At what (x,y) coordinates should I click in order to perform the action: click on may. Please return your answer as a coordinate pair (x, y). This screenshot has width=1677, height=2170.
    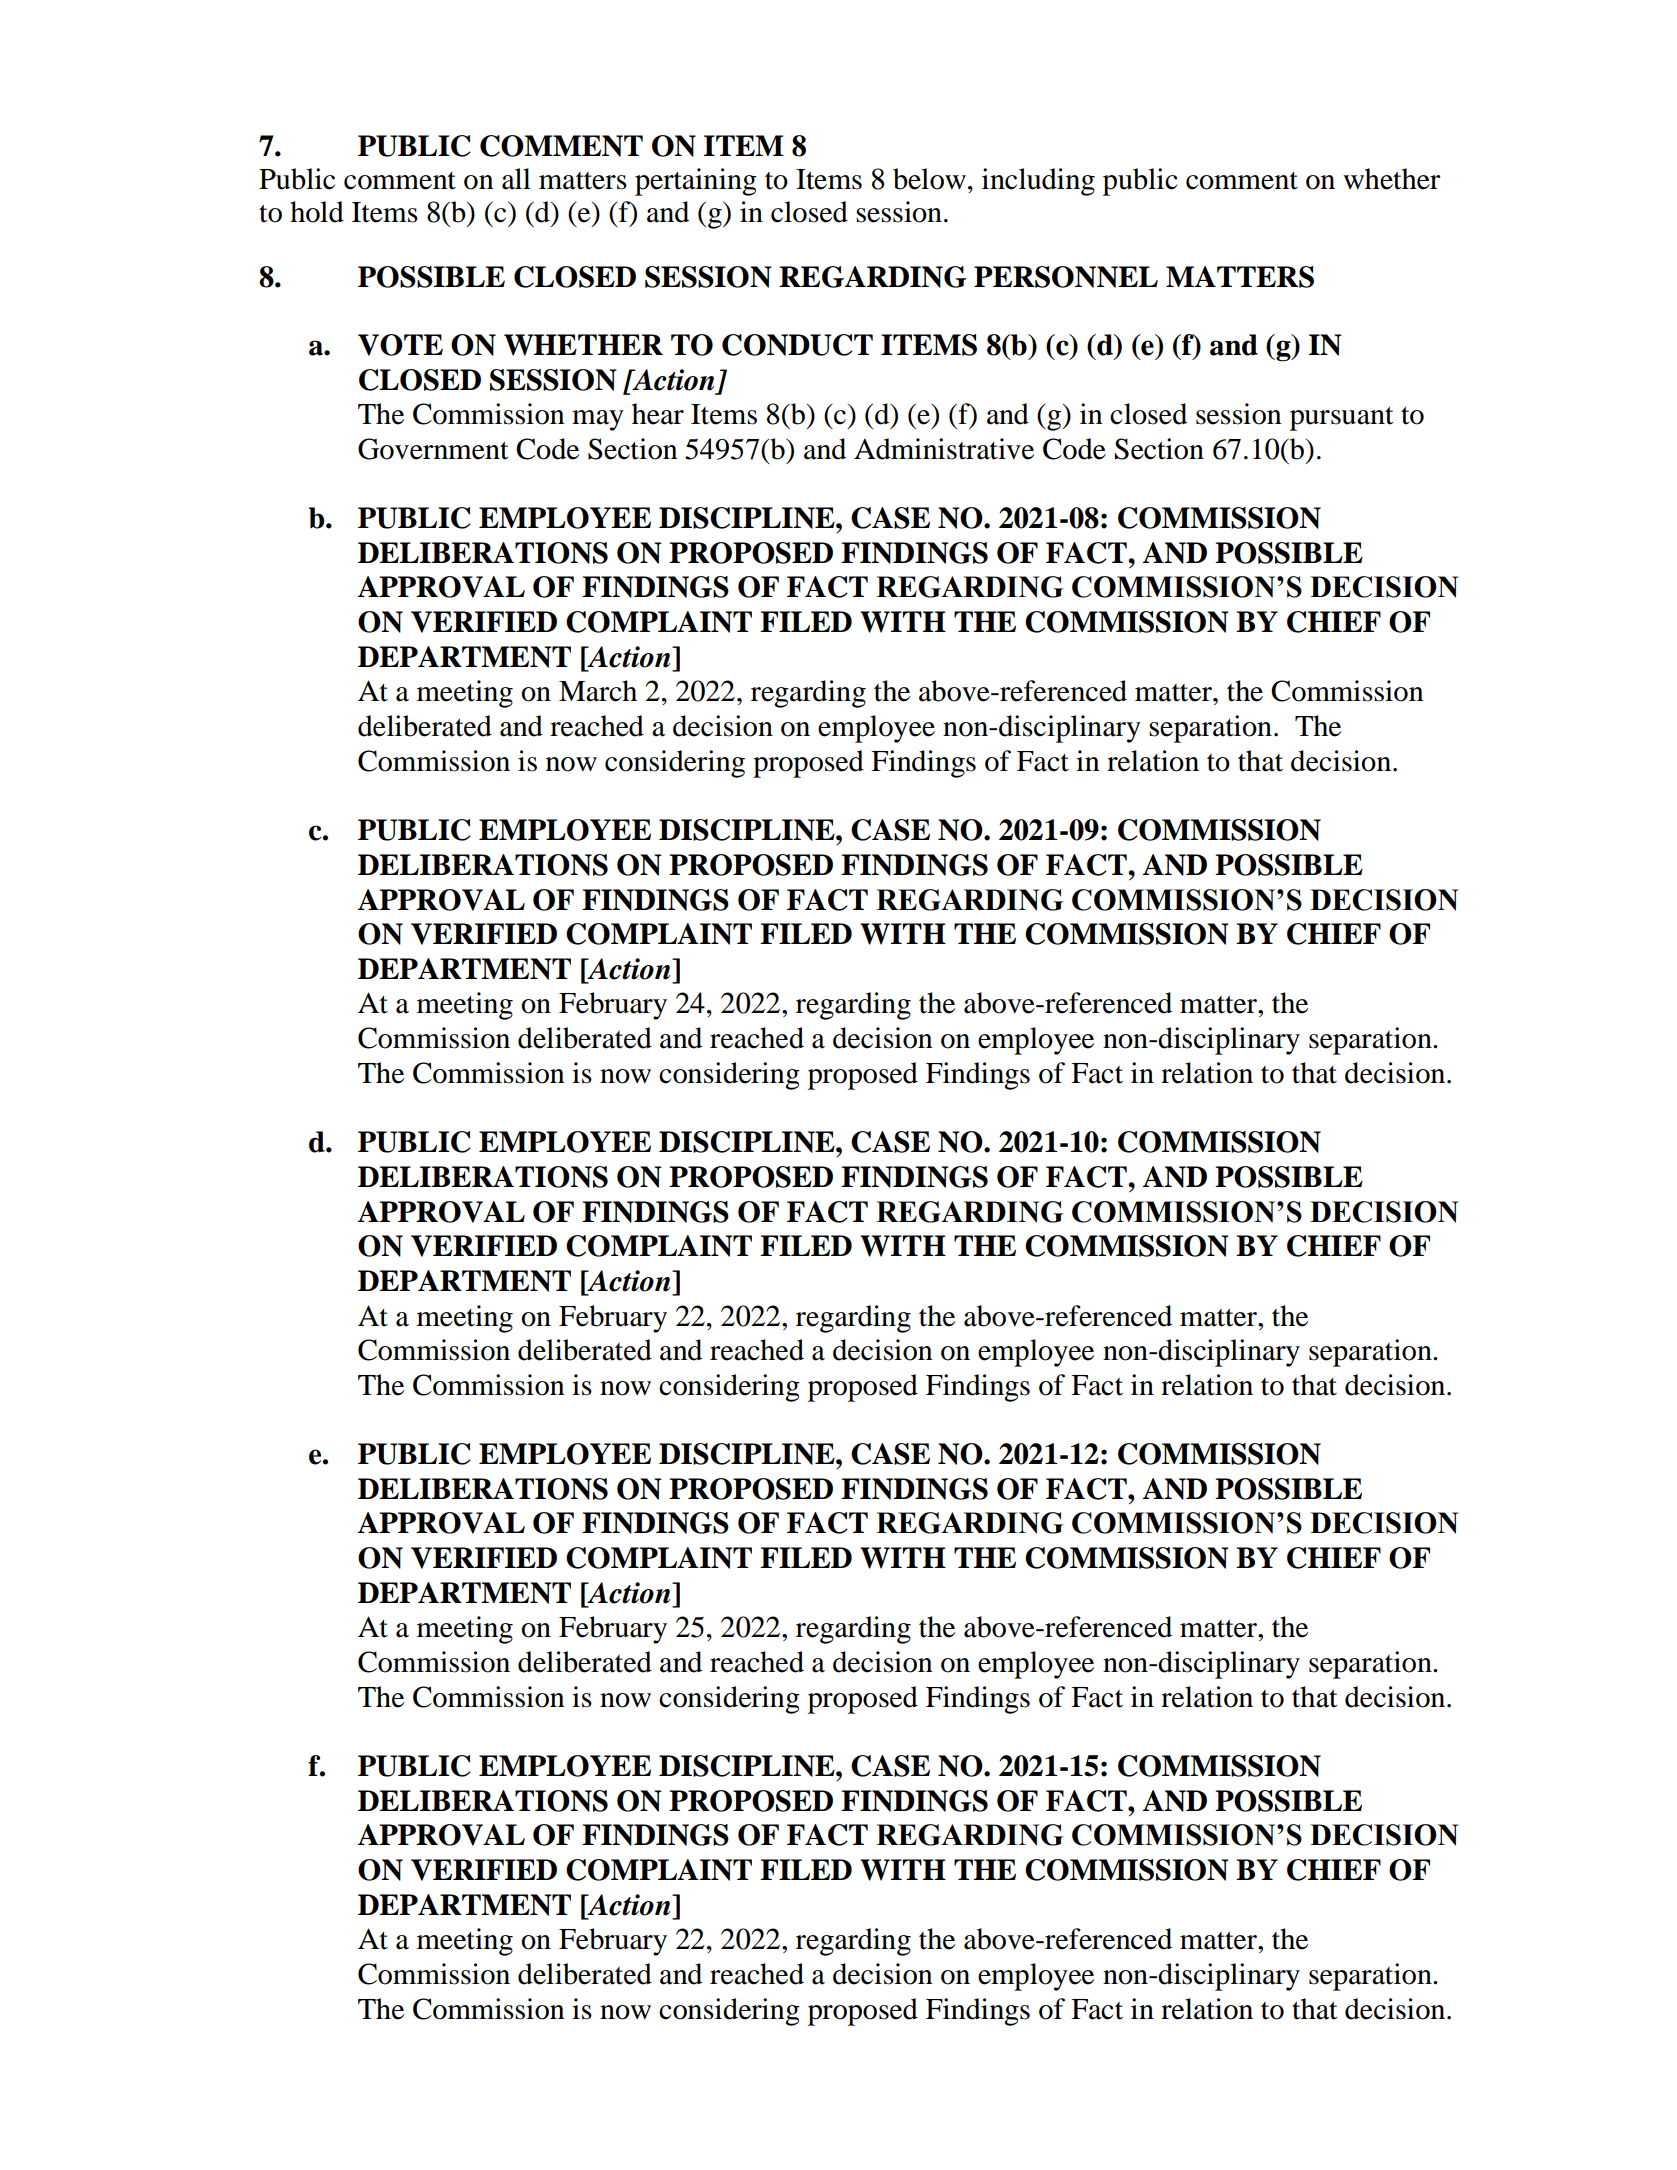
    Looking at the image, I should click on (598, 420).
